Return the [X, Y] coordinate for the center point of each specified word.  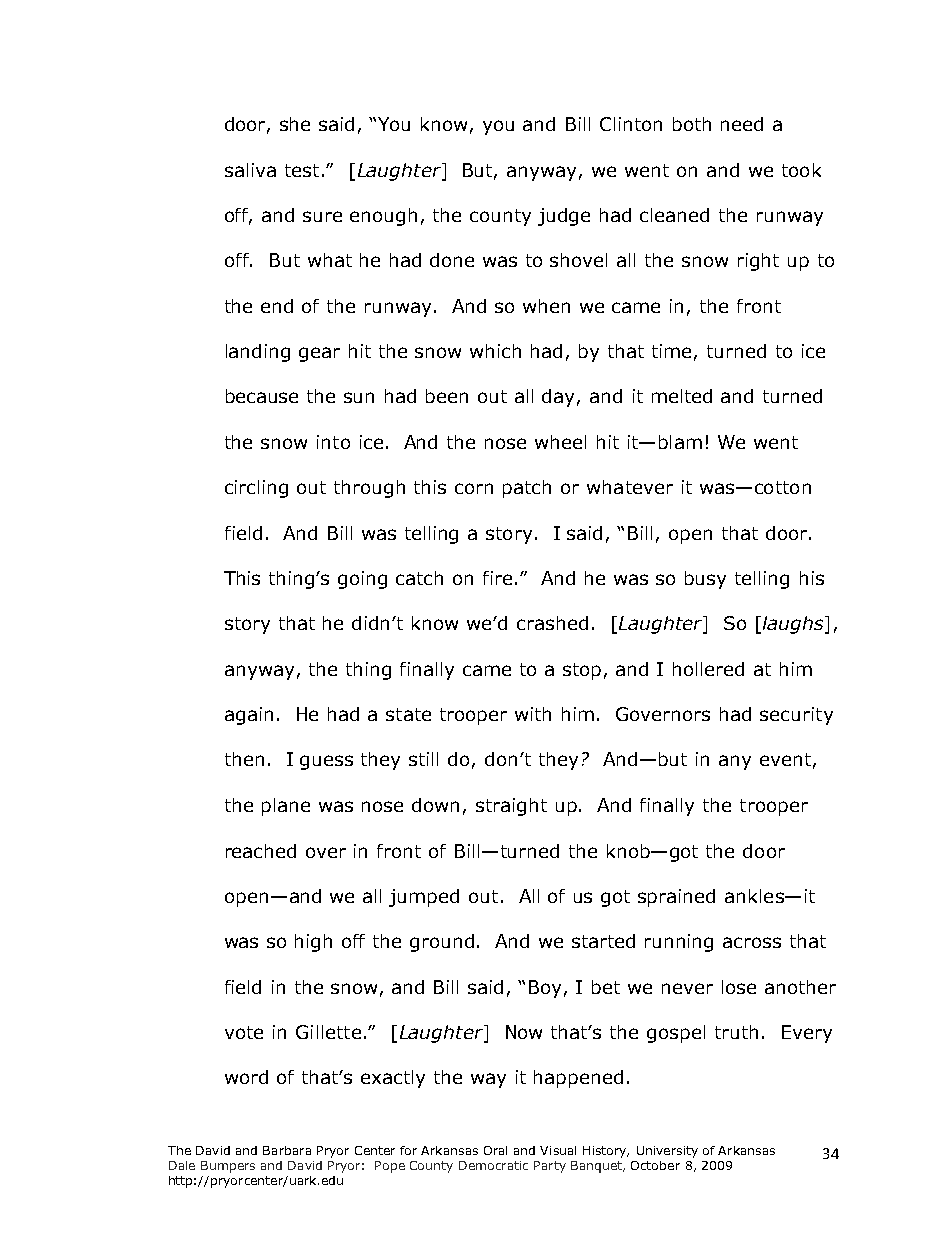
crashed [552, 623]
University [667, 1152]
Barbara [287, 1150]
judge [564, 217]
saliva [250, 170]
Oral [495, 1150]
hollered [708, 669]
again [249, 716]
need [742, 124]
